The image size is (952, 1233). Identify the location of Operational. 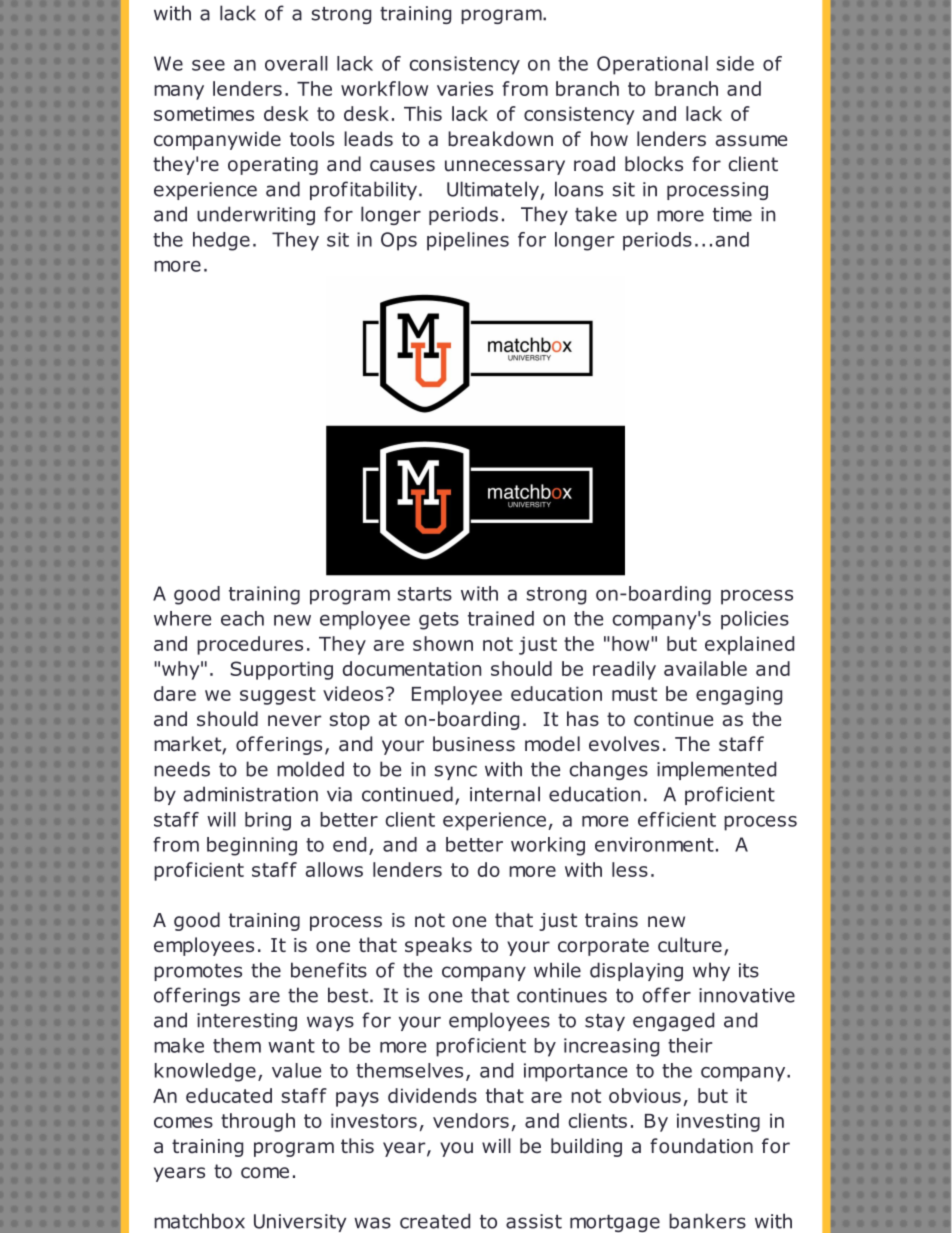
(652, 65).
